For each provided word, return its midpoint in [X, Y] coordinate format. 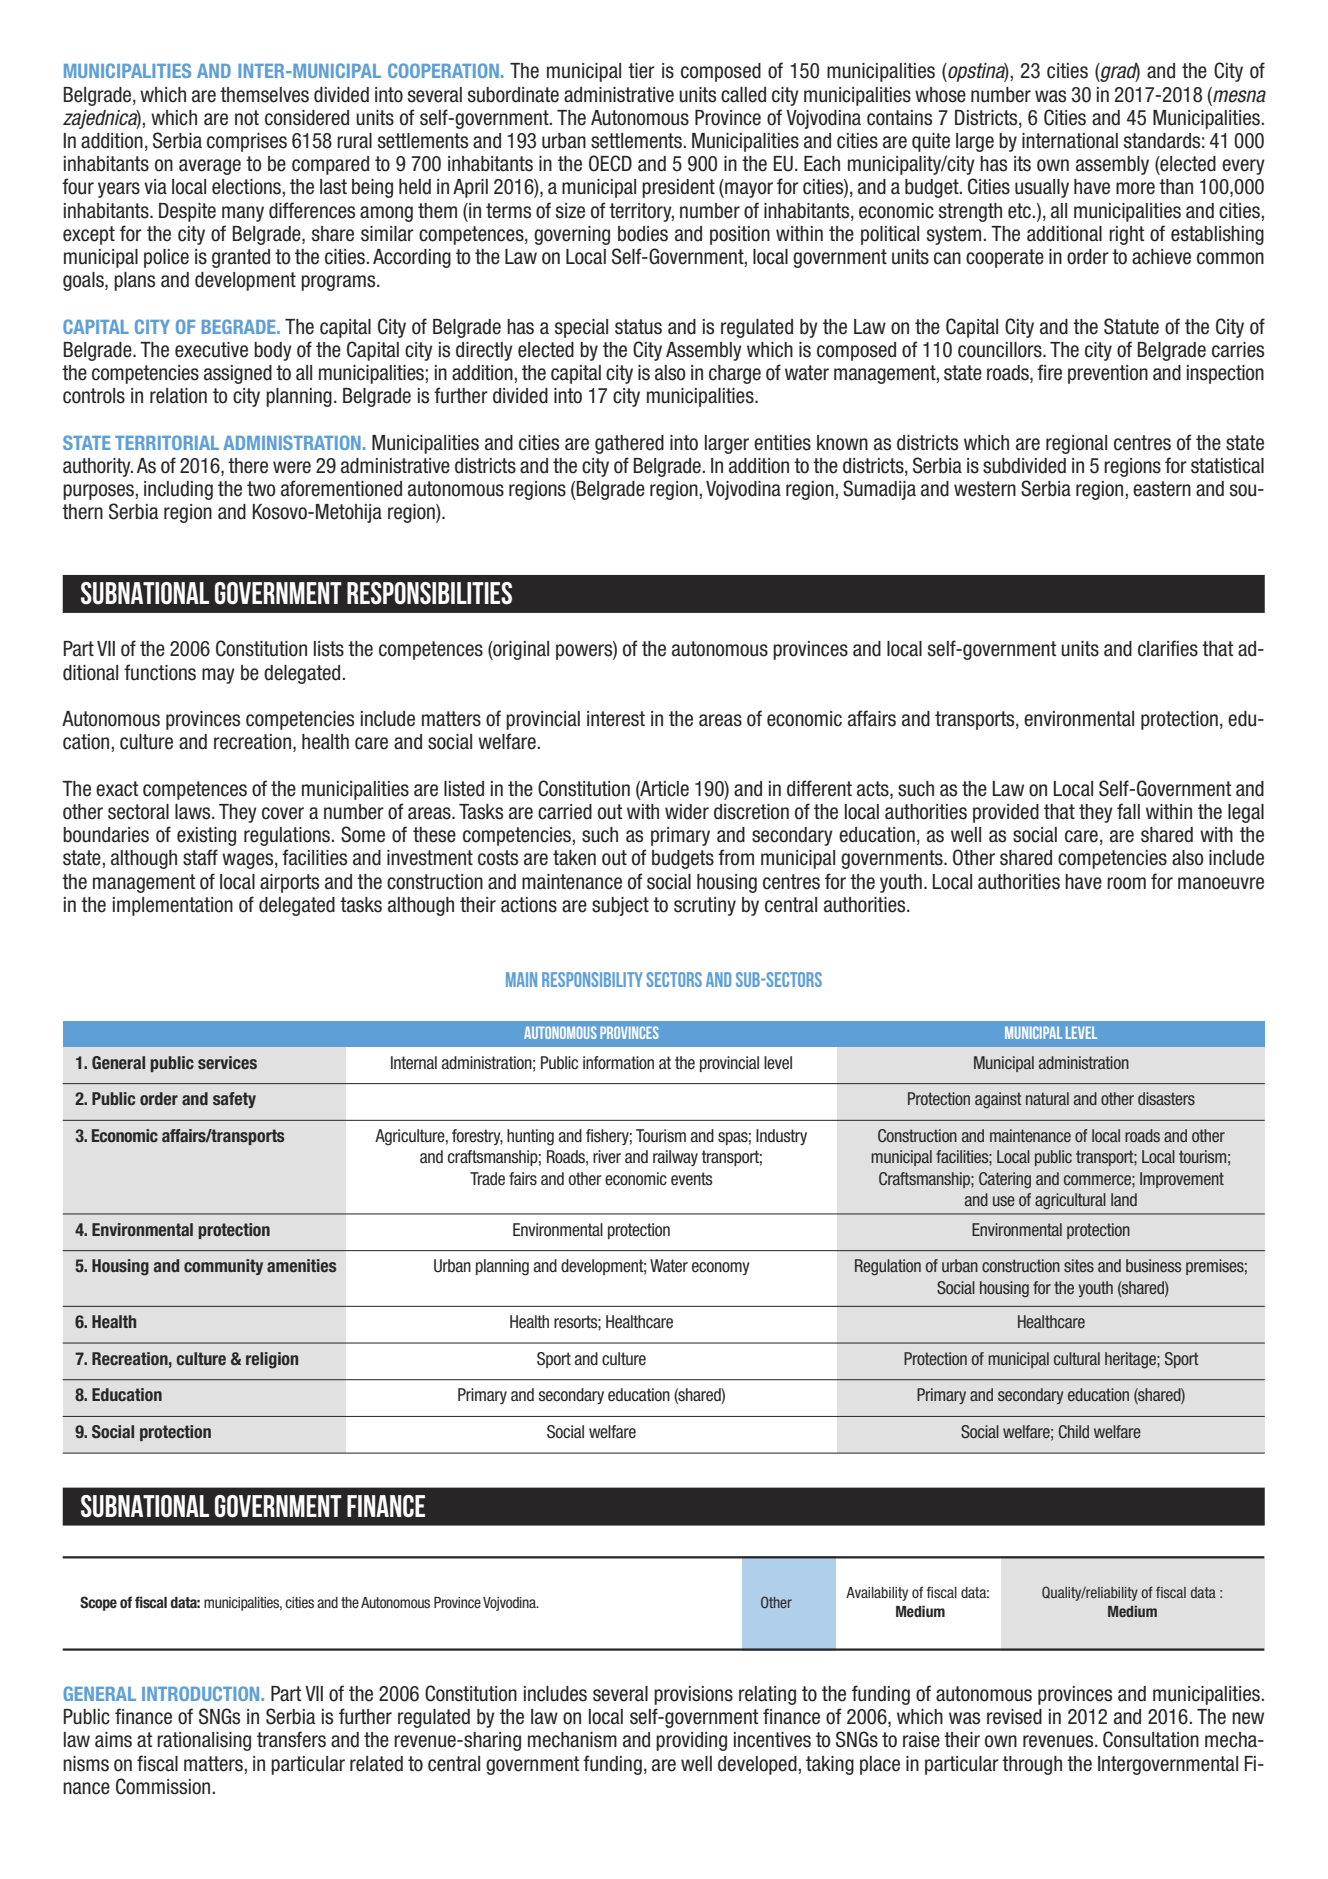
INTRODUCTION [202, 1693]
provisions [693, 1695]
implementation [173, 906]
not [247, 118]
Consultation [1151, 1739]
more [1135, 188]
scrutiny [705, 906]
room [1126, 883]
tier [641, 71]
